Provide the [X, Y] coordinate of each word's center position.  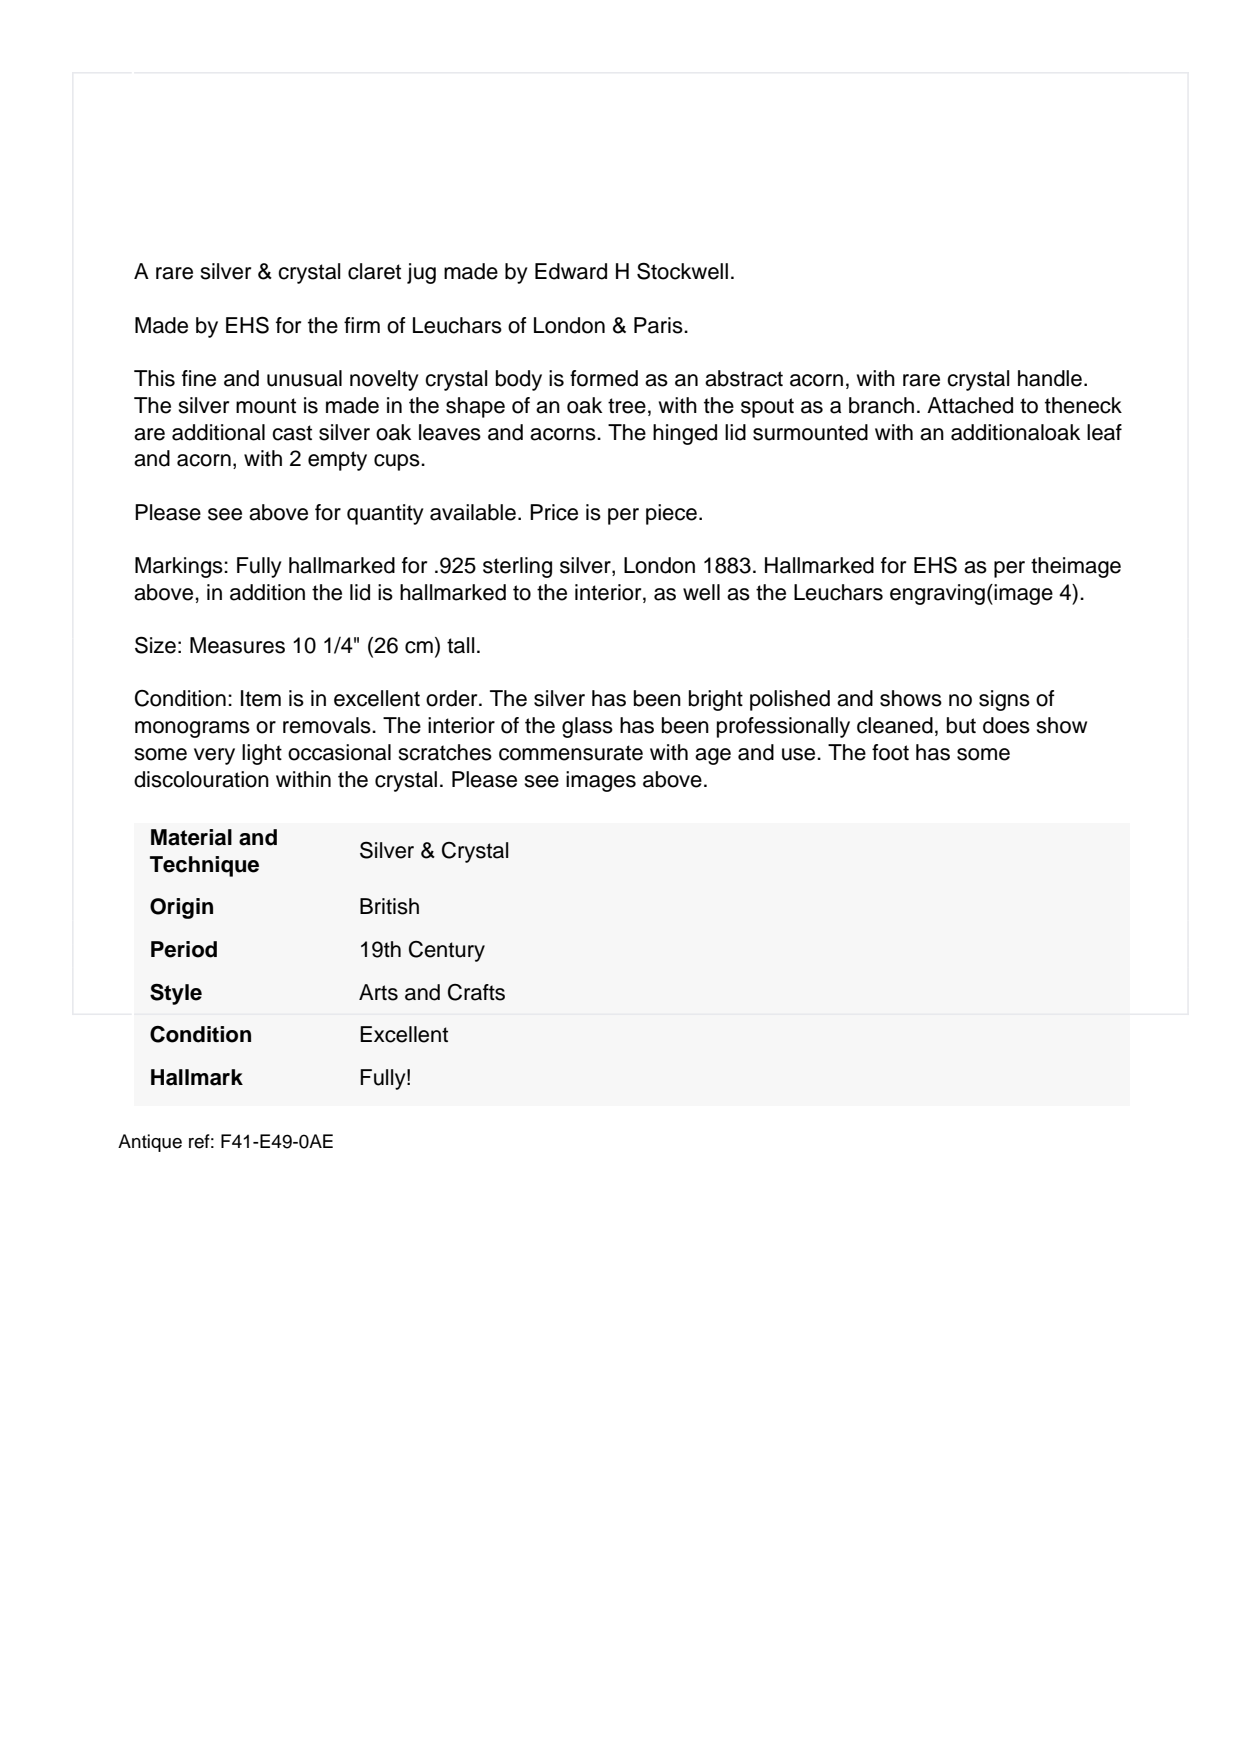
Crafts [476, 992]
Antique [150, 1143]
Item [261, 698]
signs [1004, 700]
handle [1050, 378]
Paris [659, 325]
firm [362, 325]
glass [587, 727]
